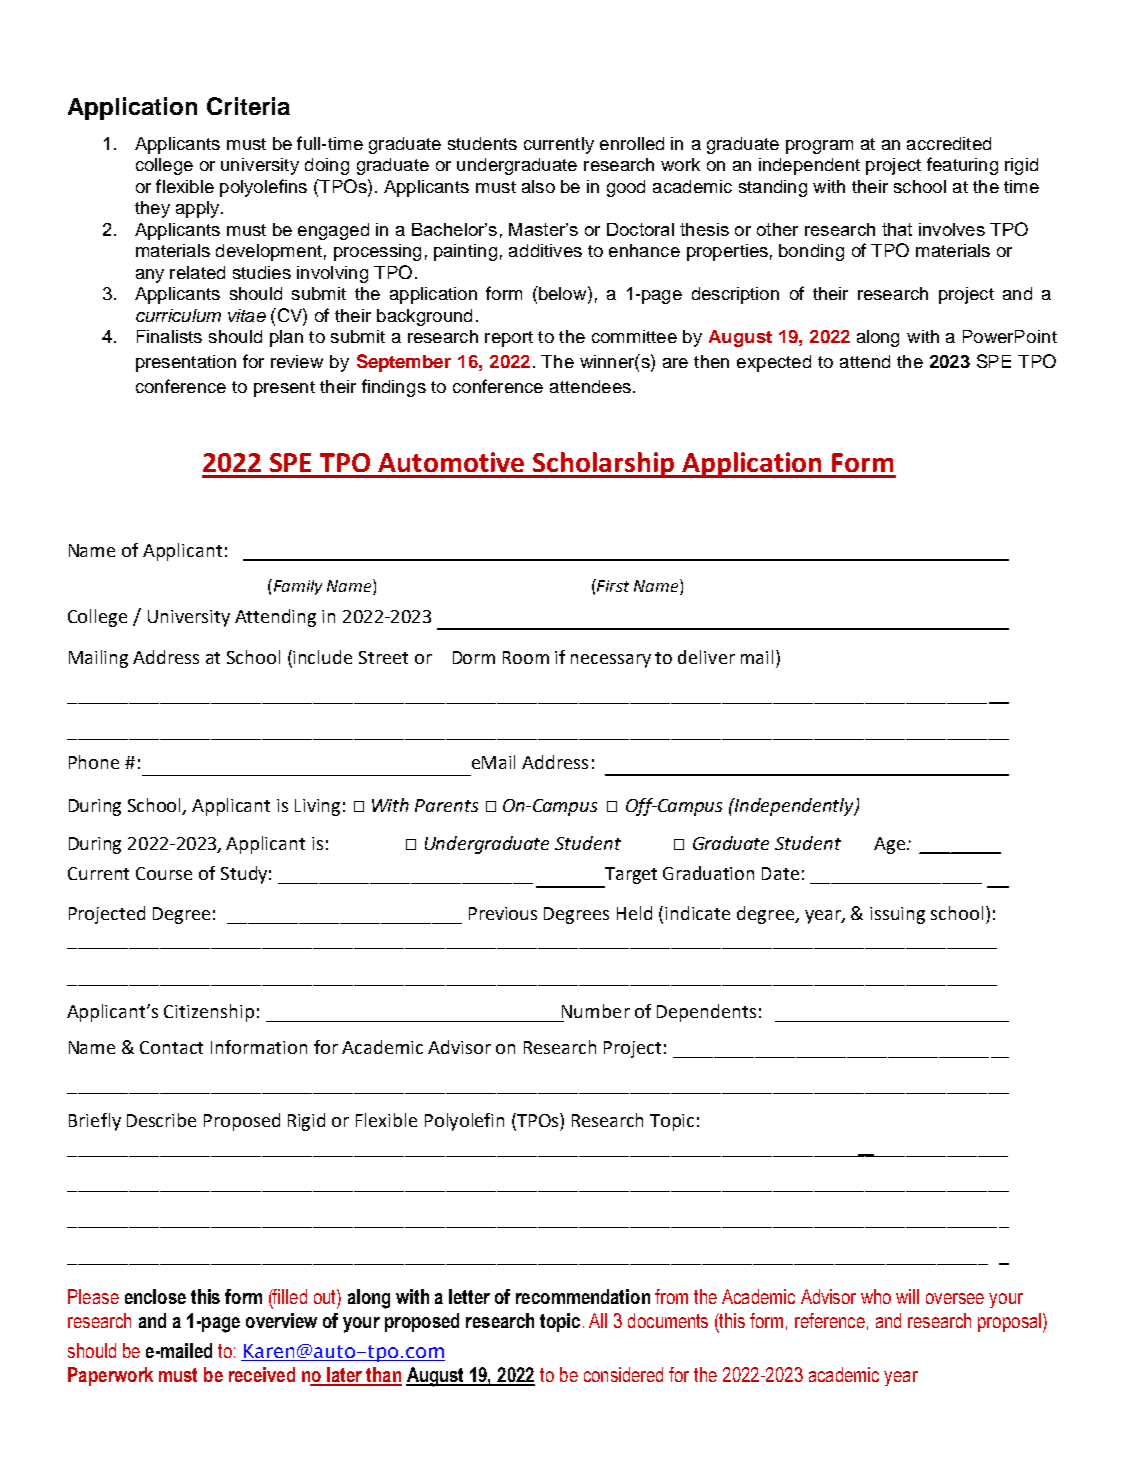 This screenshot has height=1479, width=1143. I want to click on enclose, so click(155, 1296).
